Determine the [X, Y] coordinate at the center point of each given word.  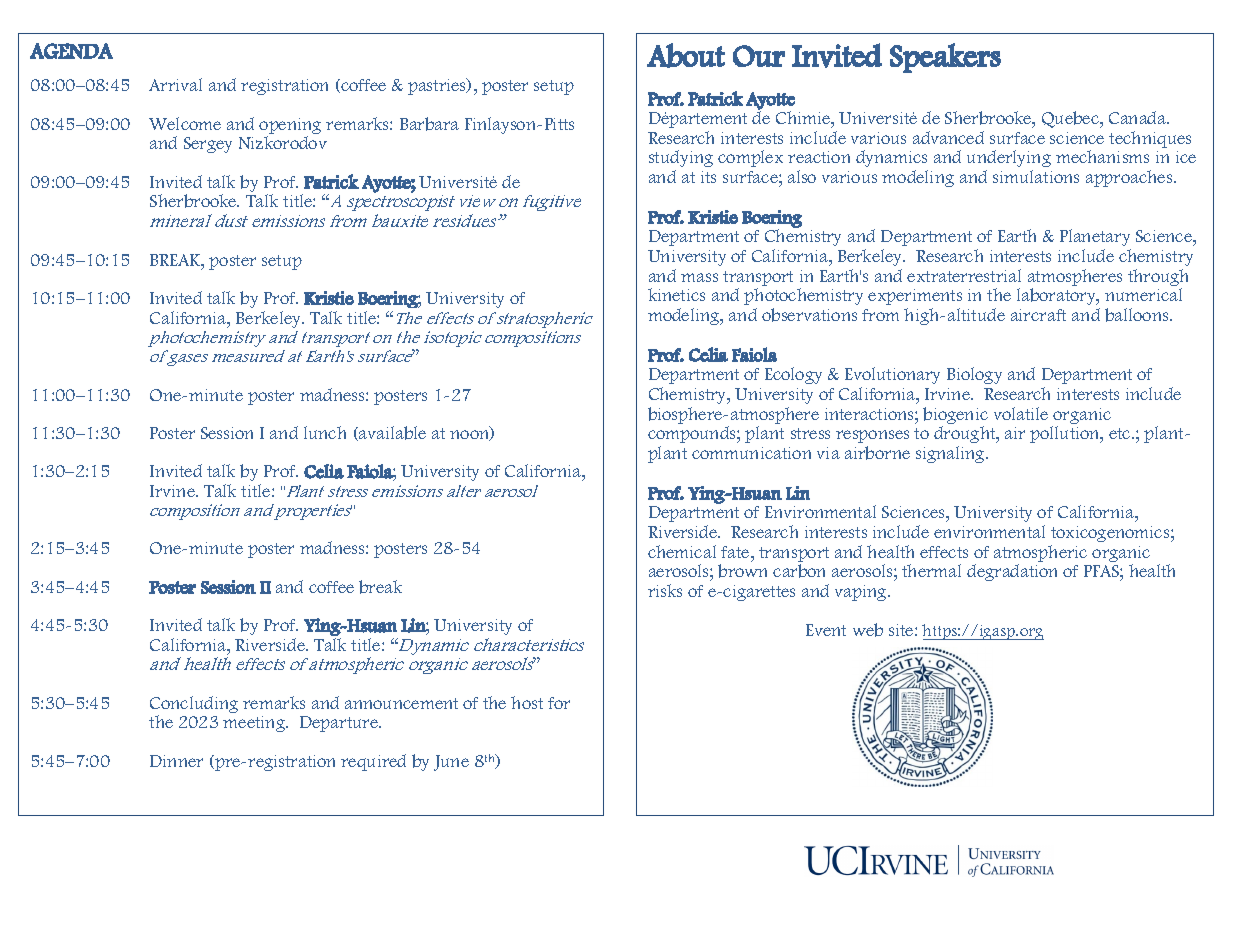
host [527, 702]
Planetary [1095, 237]
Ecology [793, 375]
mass [699, 277]
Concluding [194, 706]
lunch [325, 432]
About [686, 55]
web [868, 630]
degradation [1012, 572]
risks [665, 590]
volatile [1021, 413]
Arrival [175, 84]
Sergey [208, 145]
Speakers [945, 58]
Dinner [176, 761]
